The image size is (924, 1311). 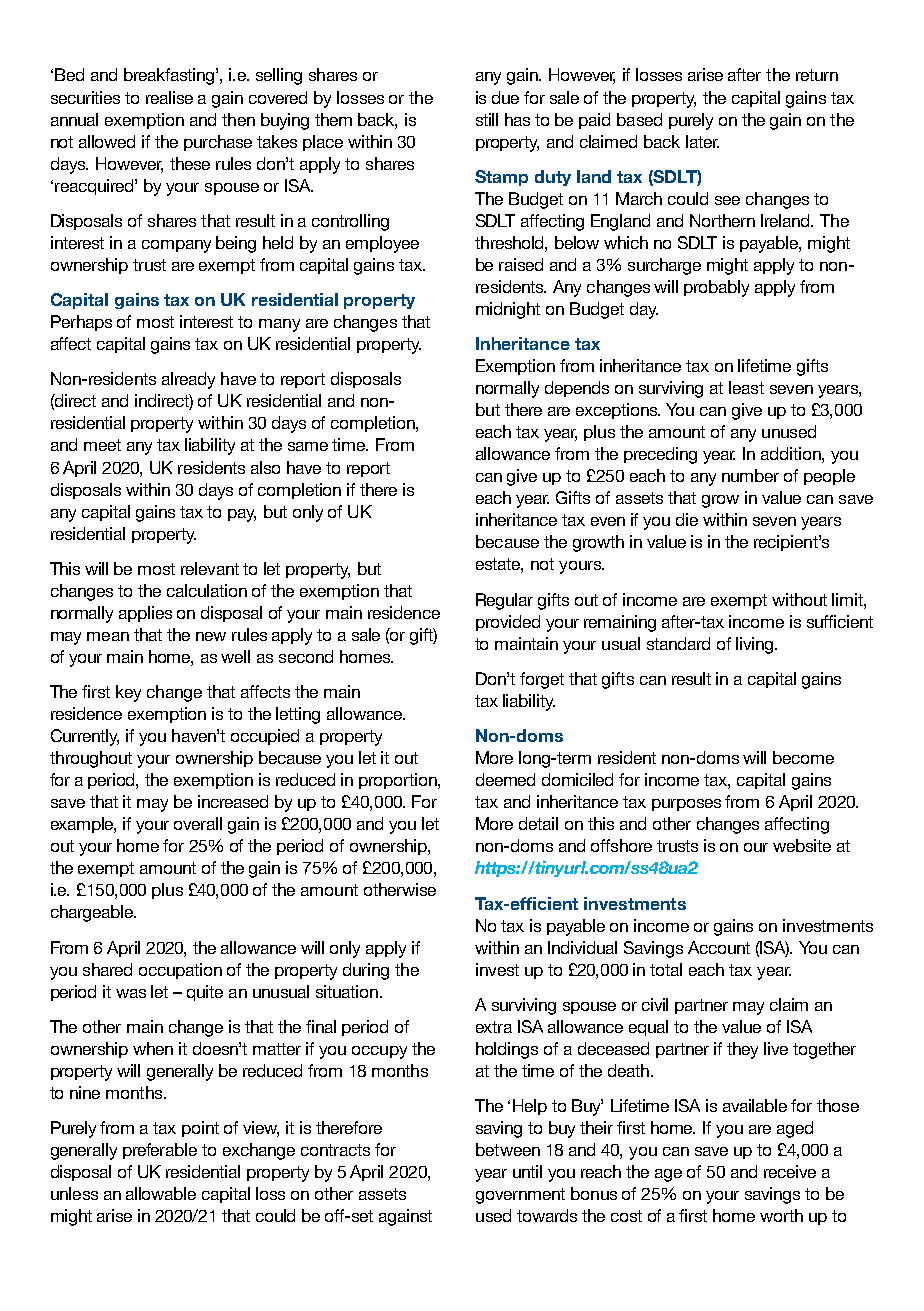 I want to click on deemed, so click(x=505, y=779).
